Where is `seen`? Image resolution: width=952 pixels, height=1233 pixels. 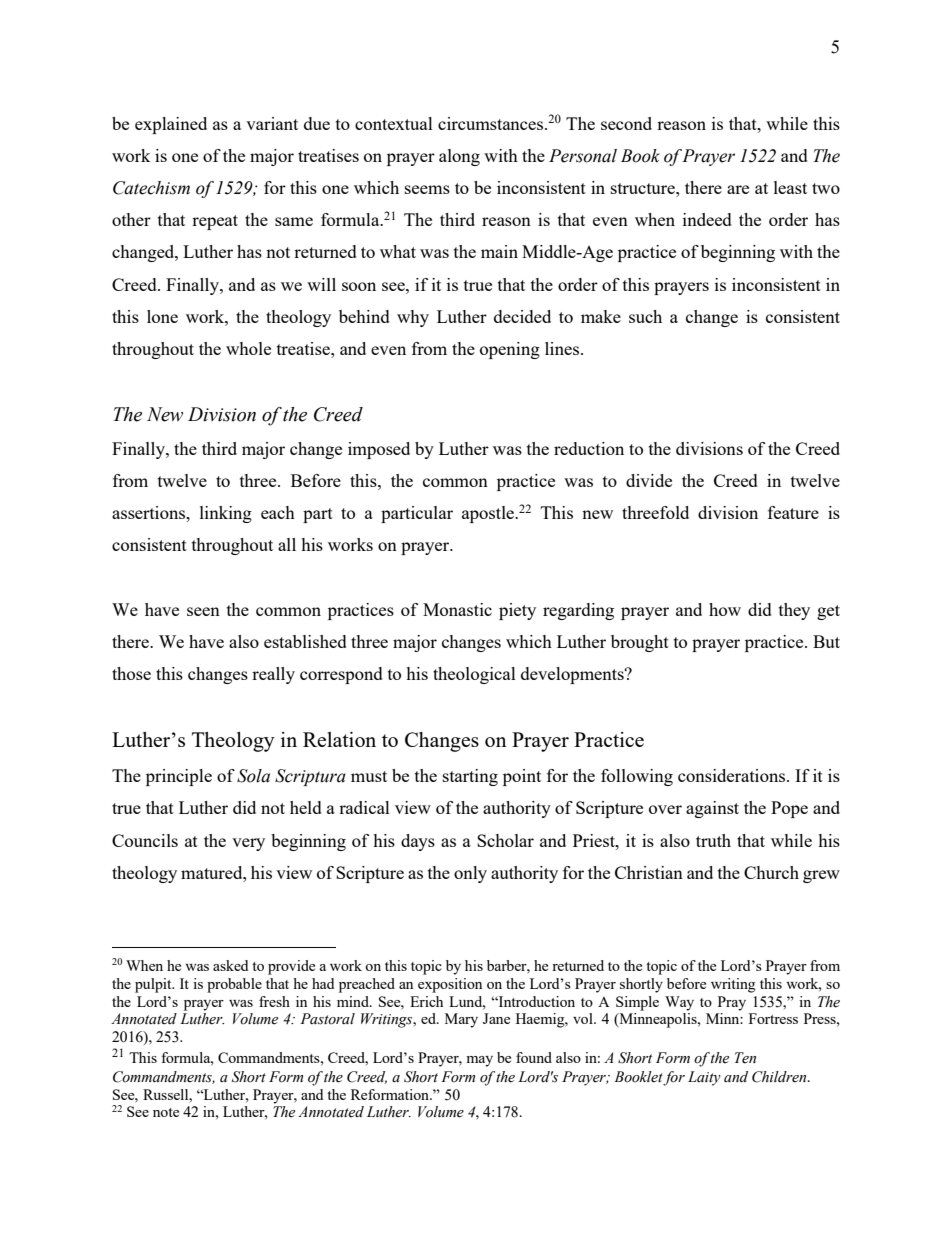 seen is located at coordinates (203, 611).
